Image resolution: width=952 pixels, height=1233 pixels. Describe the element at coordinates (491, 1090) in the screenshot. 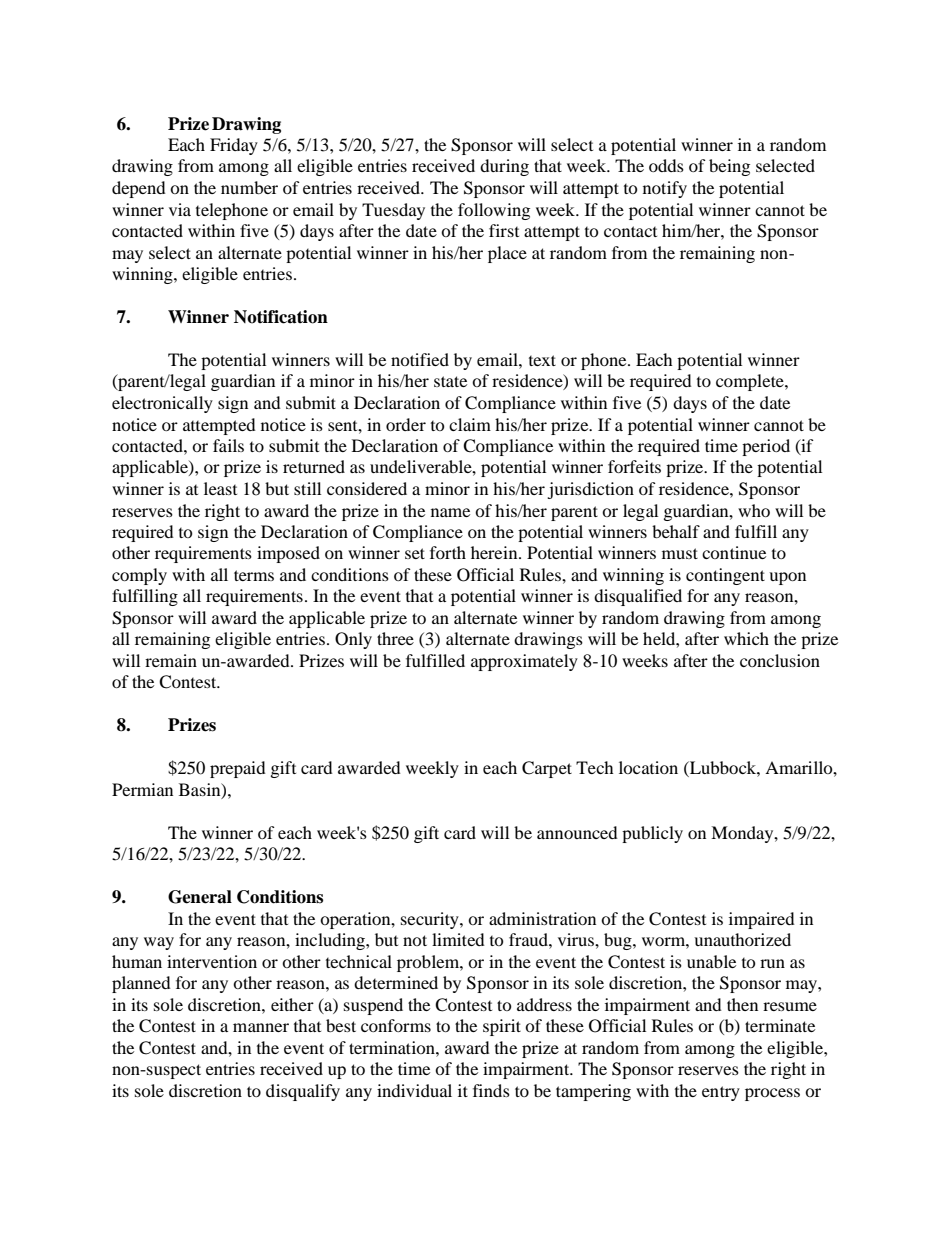

I see `finds` at that location.
